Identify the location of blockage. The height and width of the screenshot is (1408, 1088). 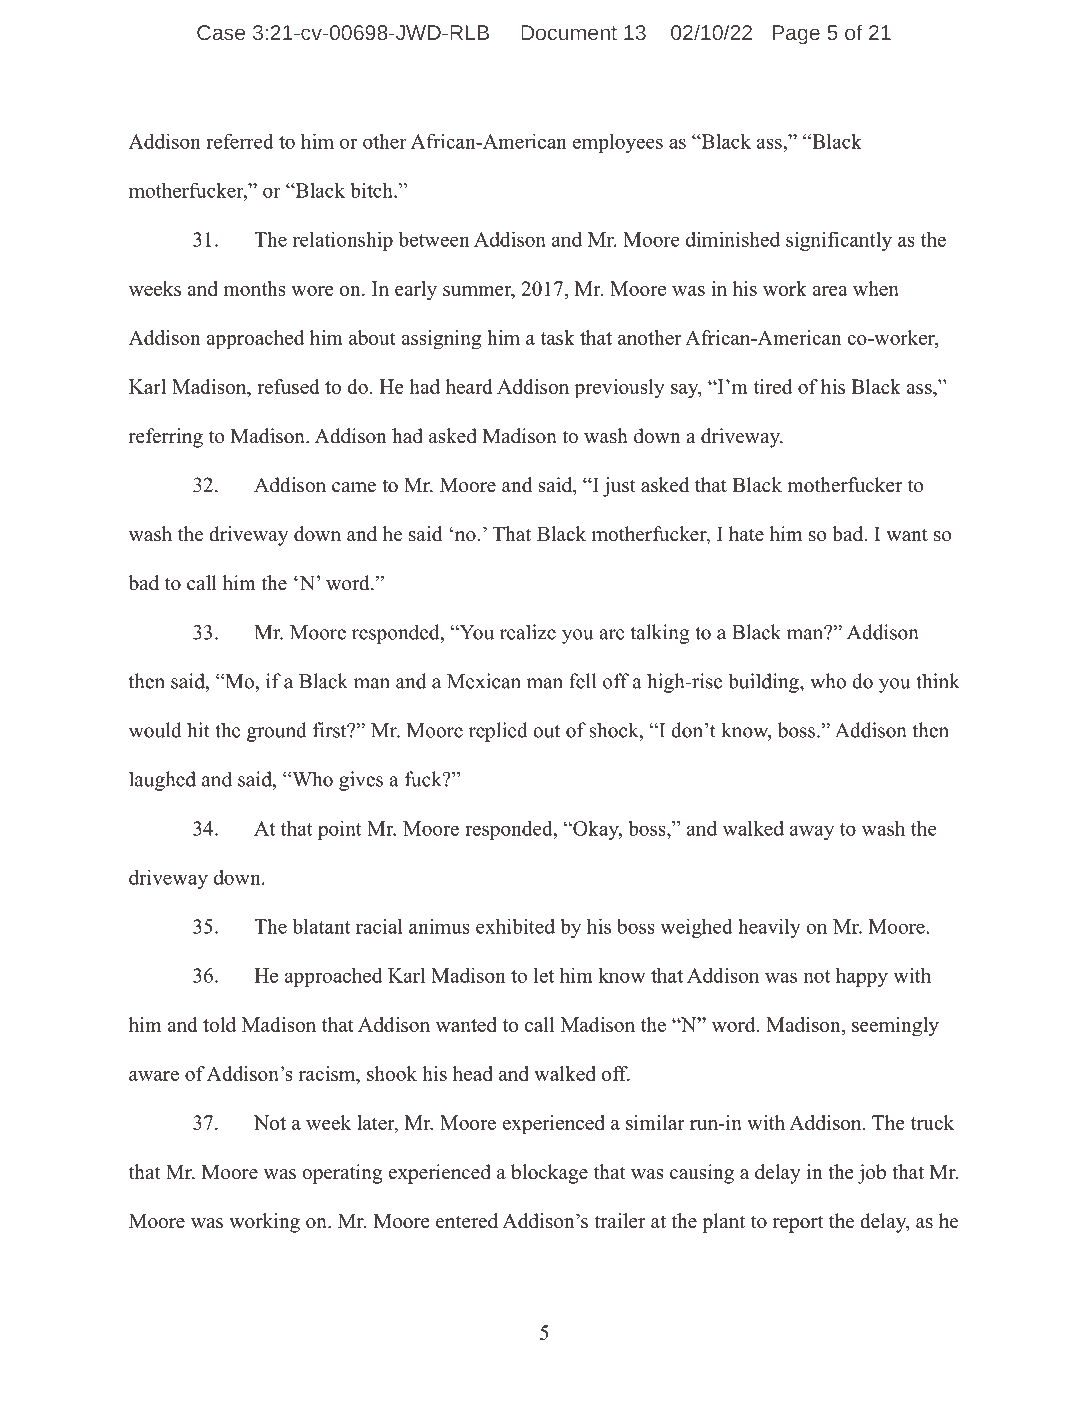
(549, 1174).
